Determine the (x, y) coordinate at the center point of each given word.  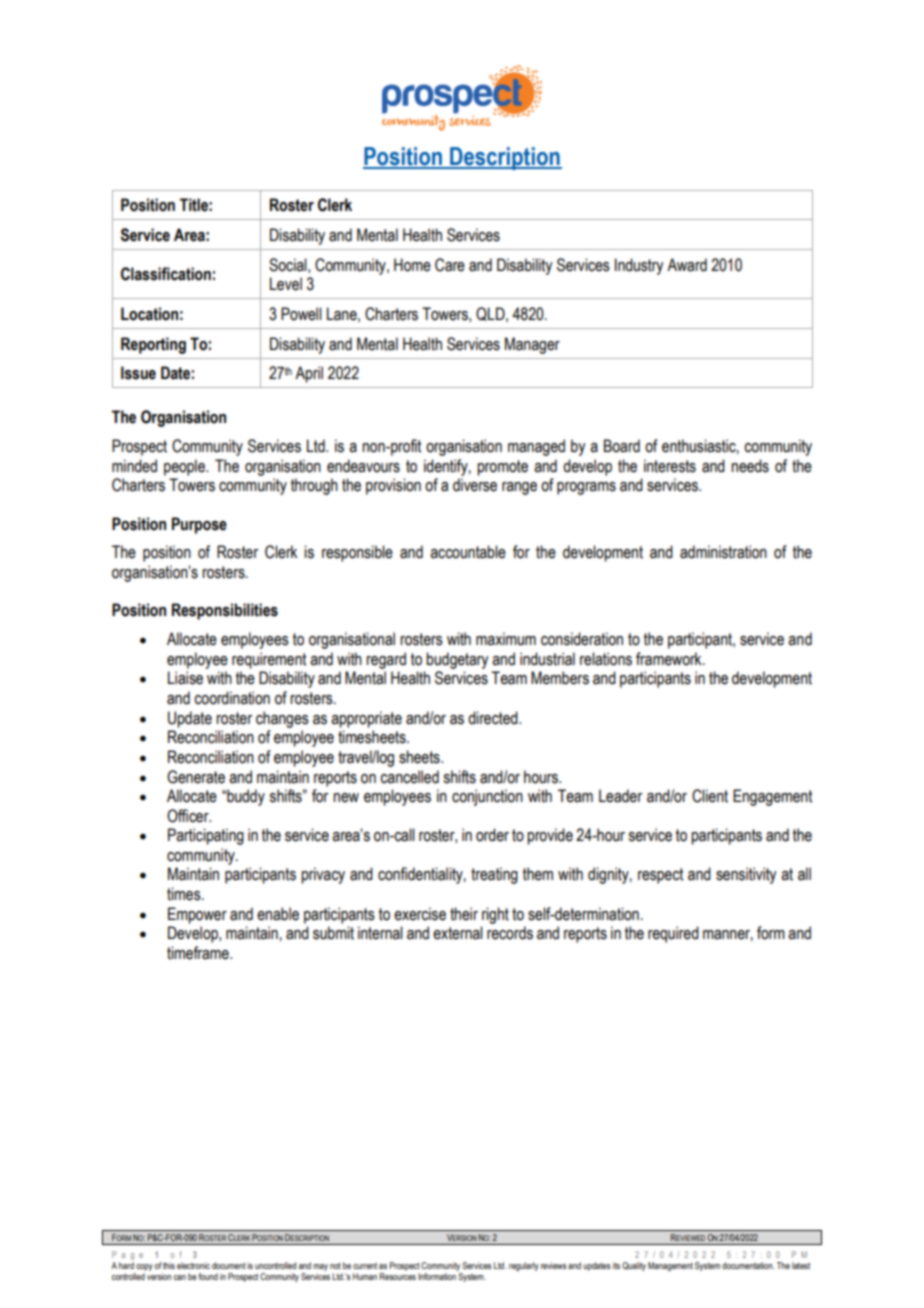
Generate (196, 777)
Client (710, 796)
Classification (166, 274)
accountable (468, 552)
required (673, 934)
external (458, 933)
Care (450, 265)
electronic (193, 1265)
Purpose (199, 525)
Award (687, 265)
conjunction (487, 797)
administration (723, 552)
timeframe (199, 953)
